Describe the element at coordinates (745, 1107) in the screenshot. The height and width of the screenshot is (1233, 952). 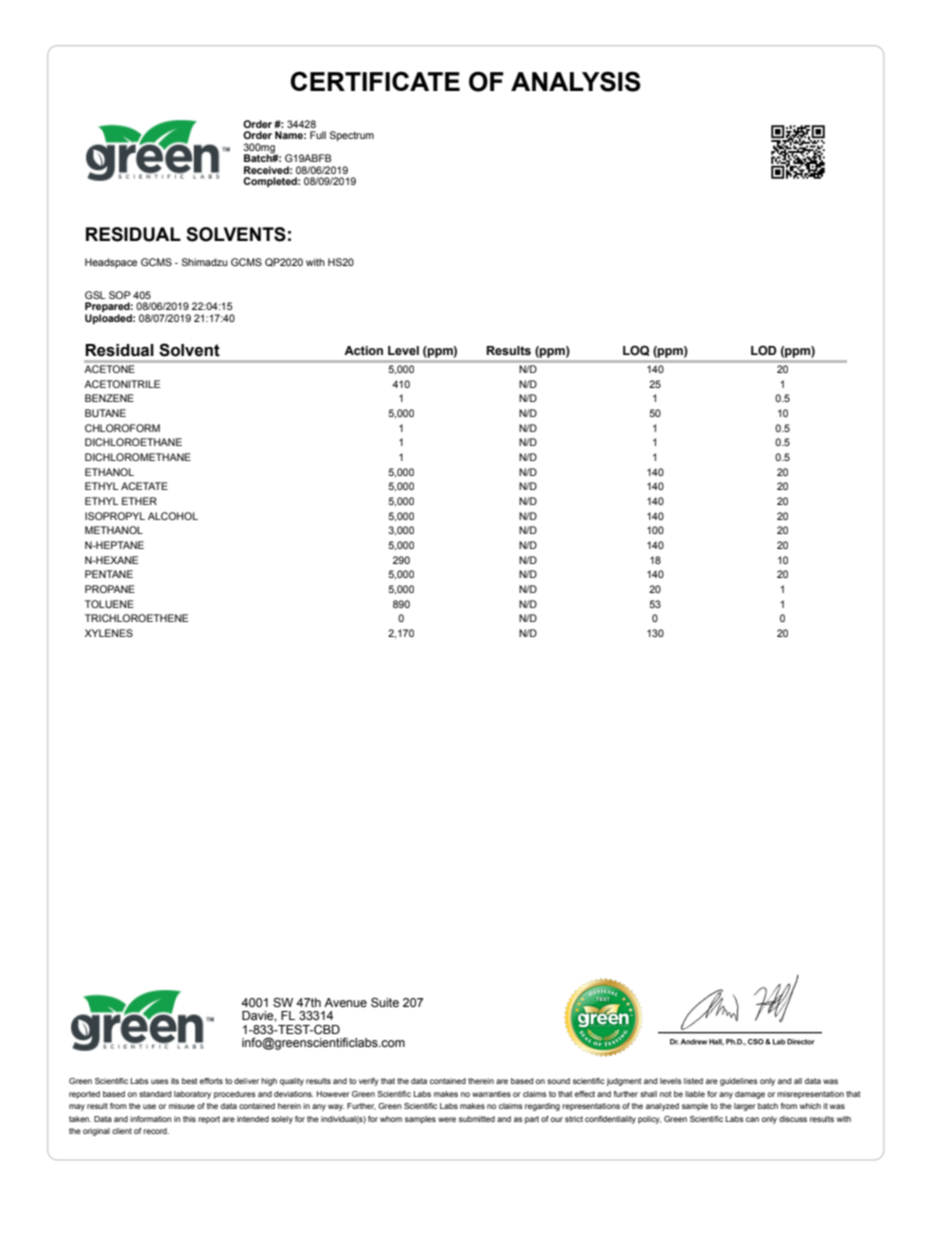
I see `larger` at that location.
